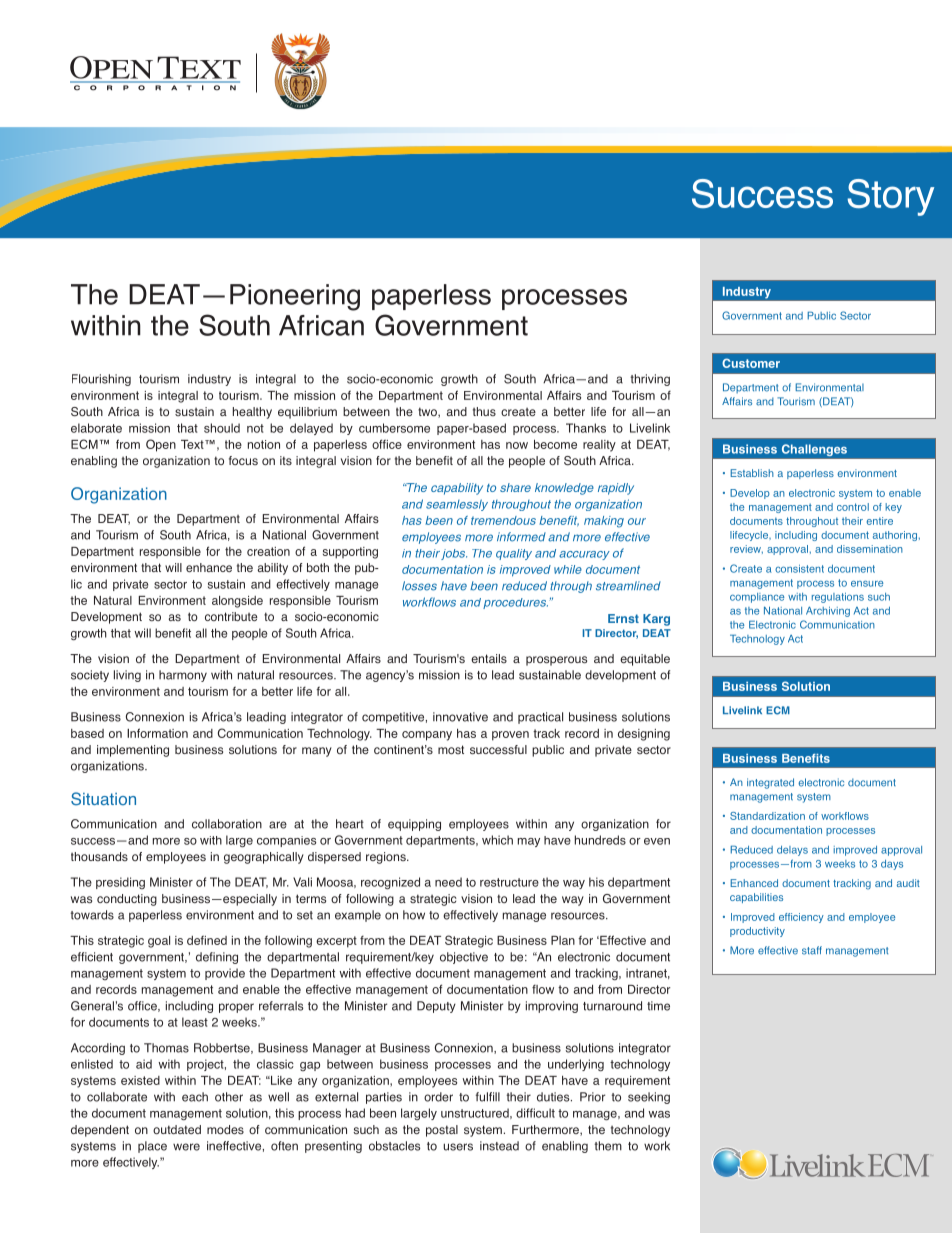 Image resolution: width=952 pixels, height=1233 pixels. I want to click on difficult, so click(535, 1113).
